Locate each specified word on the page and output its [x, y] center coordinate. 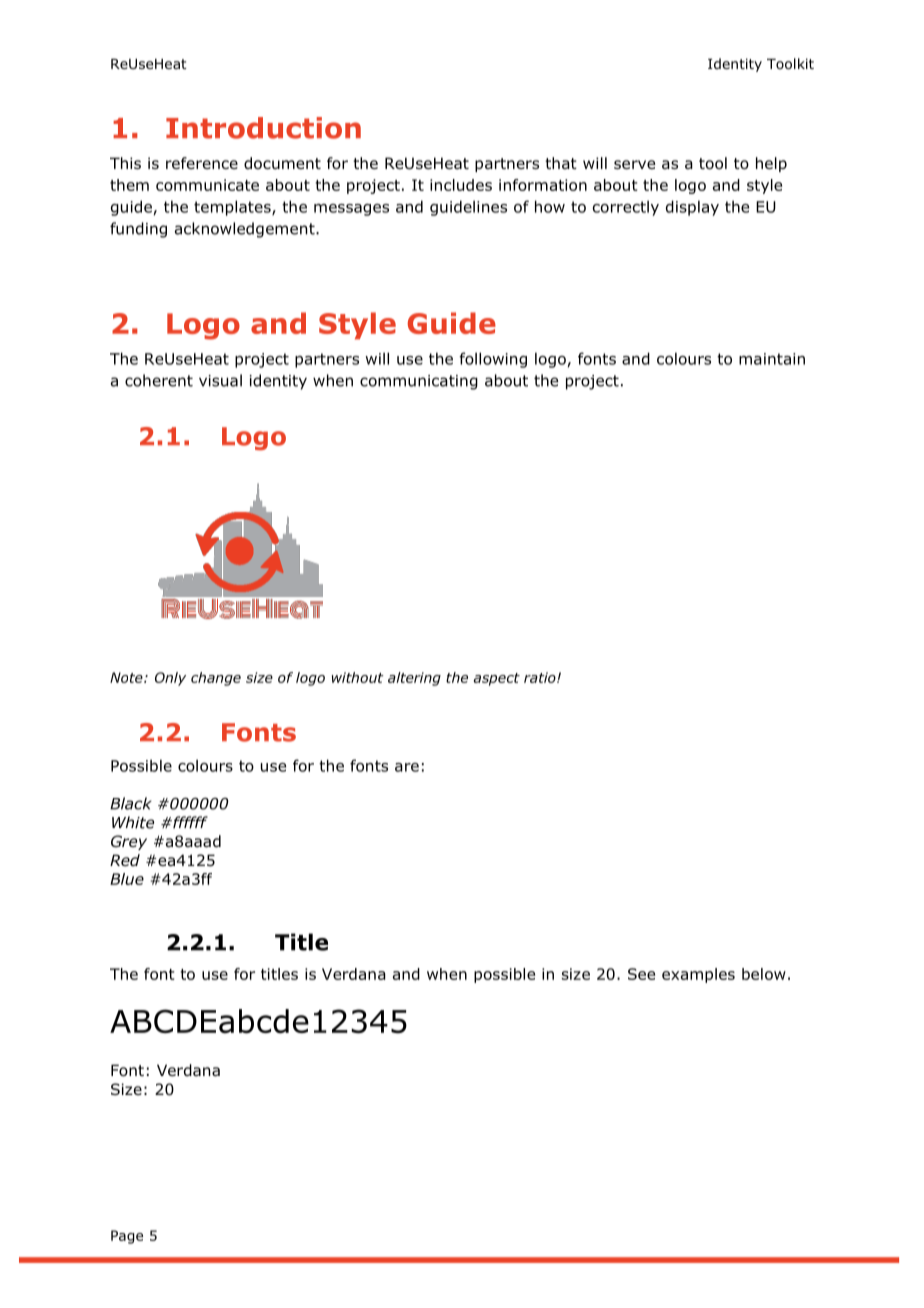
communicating [419, 382]
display [692, 208]
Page [127, 1237]
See [641, 974]
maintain [772, 359]
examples [698, 975]
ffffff [189, 822]
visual [220, 380]
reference [202, 163]
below [764, 974]
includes [461, 185]
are [407, 767]
